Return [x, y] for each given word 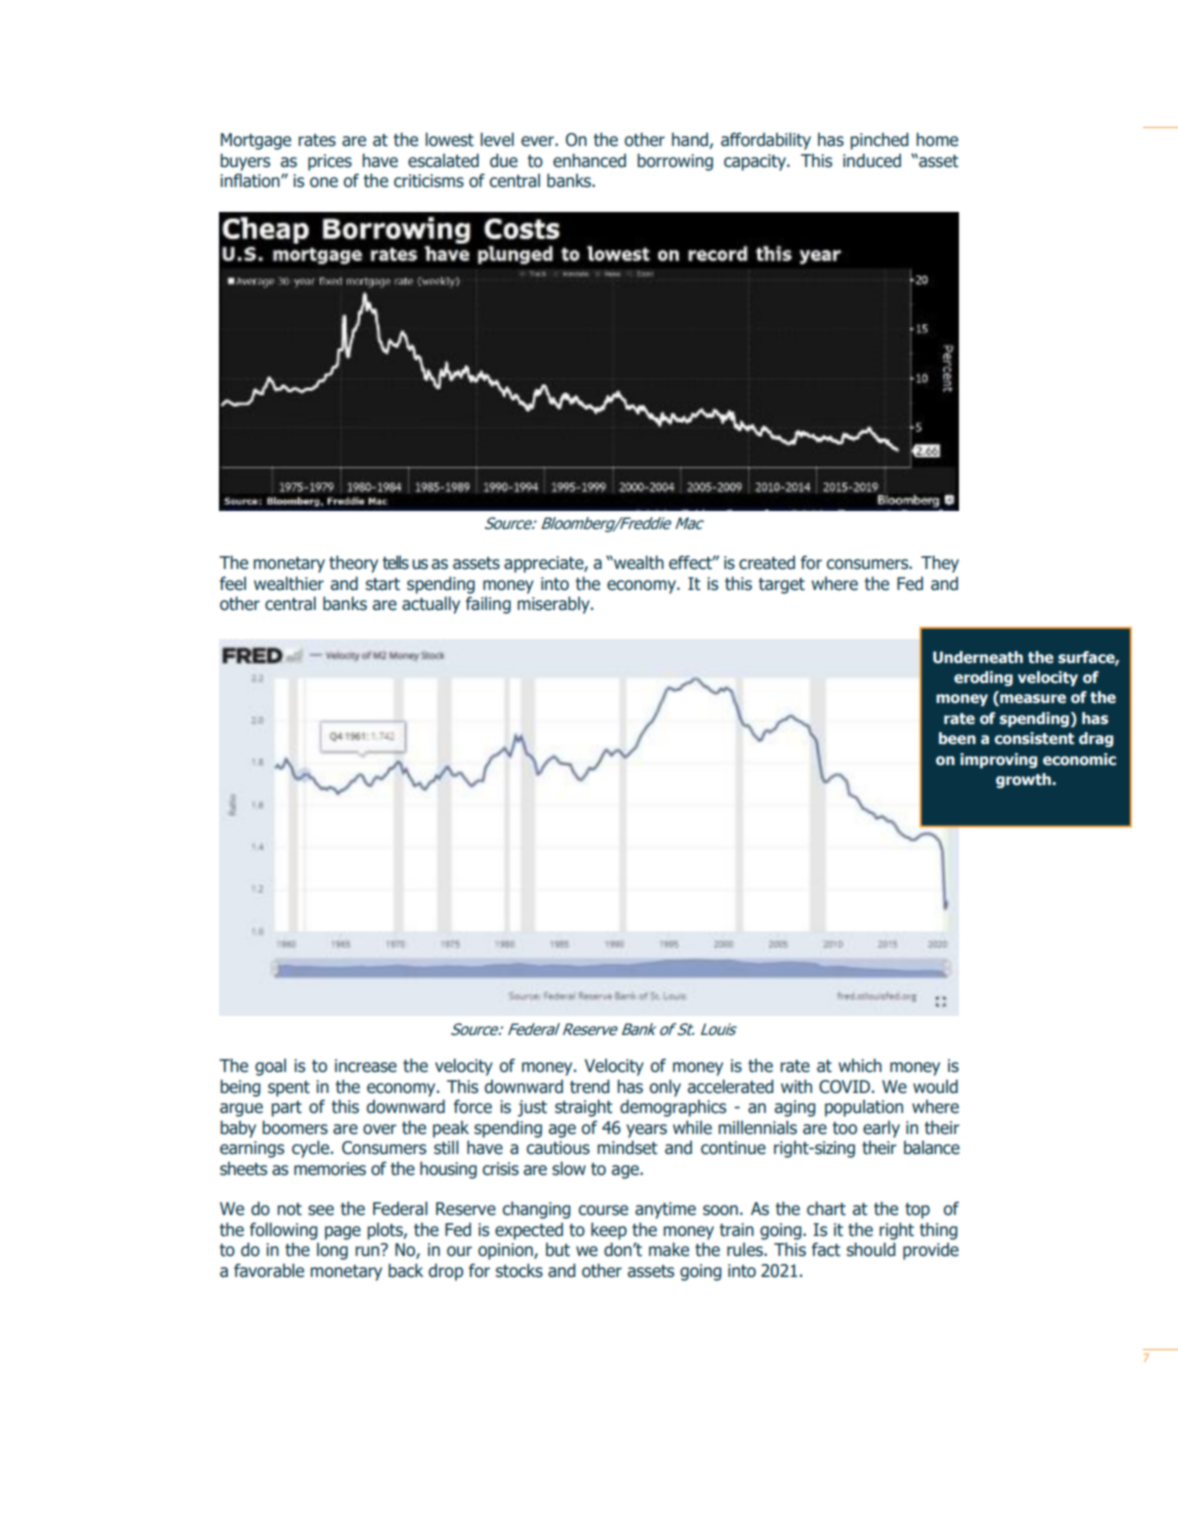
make [669, 1249]
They [940, 564]
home [937, 139]
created [767, 562]
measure [1032, 699]
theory [353, 564]
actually [431, 605]
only [665, 1088]
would [935, 1086]
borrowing [675, 162]
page [343, 1233]
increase [366, 1066]
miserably [554, 605]
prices [330, 162]
